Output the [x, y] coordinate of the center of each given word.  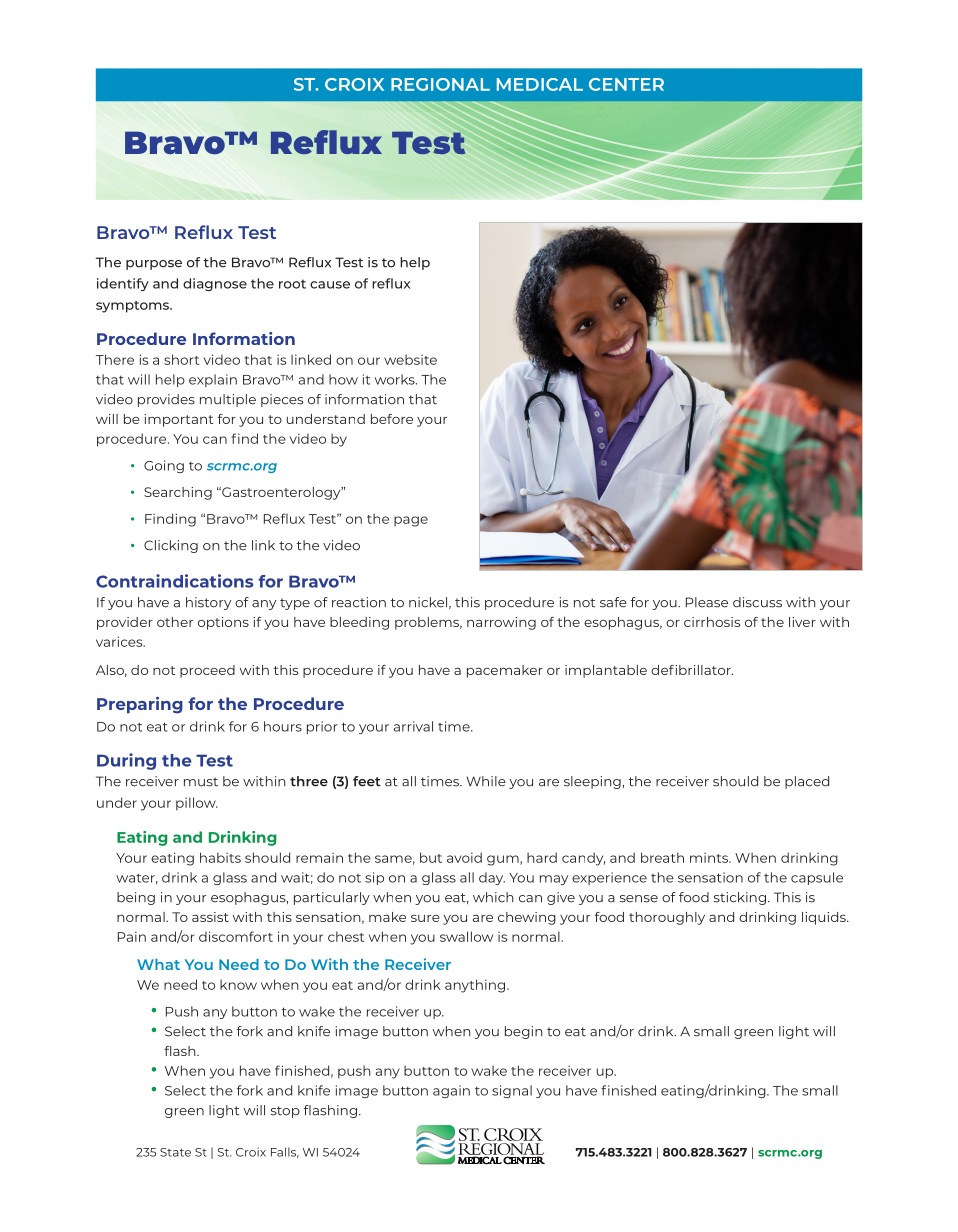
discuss [757, 602]
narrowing [501, 623]
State [175, 1152]
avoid [464, 857]
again [451, 1091]
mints [710, 858]
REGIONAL [440, 84]
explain [213, 380]
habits [220, 857]
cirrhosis [712, 622]
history [208, 603]
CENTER [626, 84]
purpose [154, 265]
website [410, 359]
